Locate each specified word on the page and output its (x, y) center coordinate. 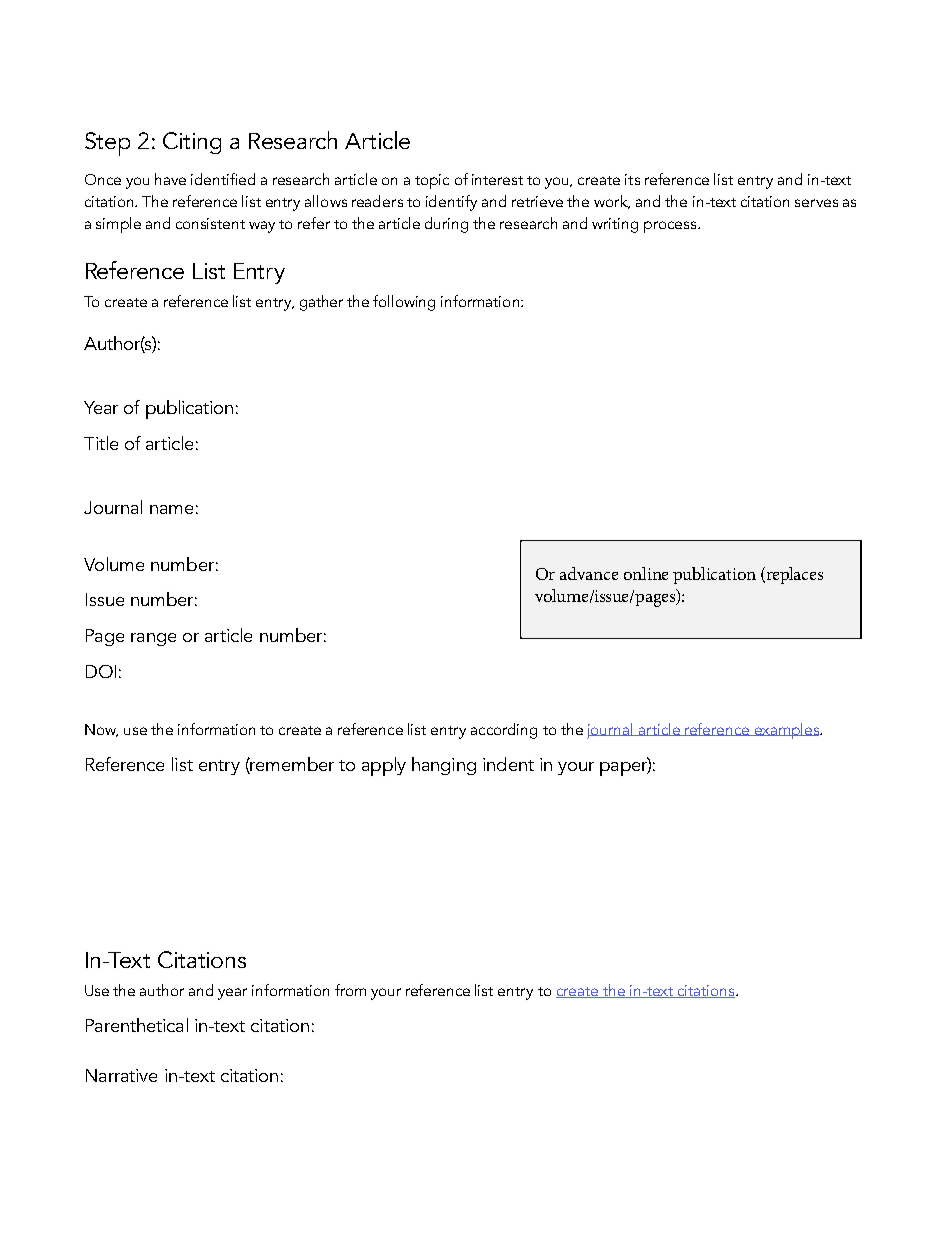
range (153, 639)
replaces (793, 575)
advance (589, 573)
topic (432, 181)
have (170, 179)
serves (816, 203)
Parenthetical (137, 1025)
